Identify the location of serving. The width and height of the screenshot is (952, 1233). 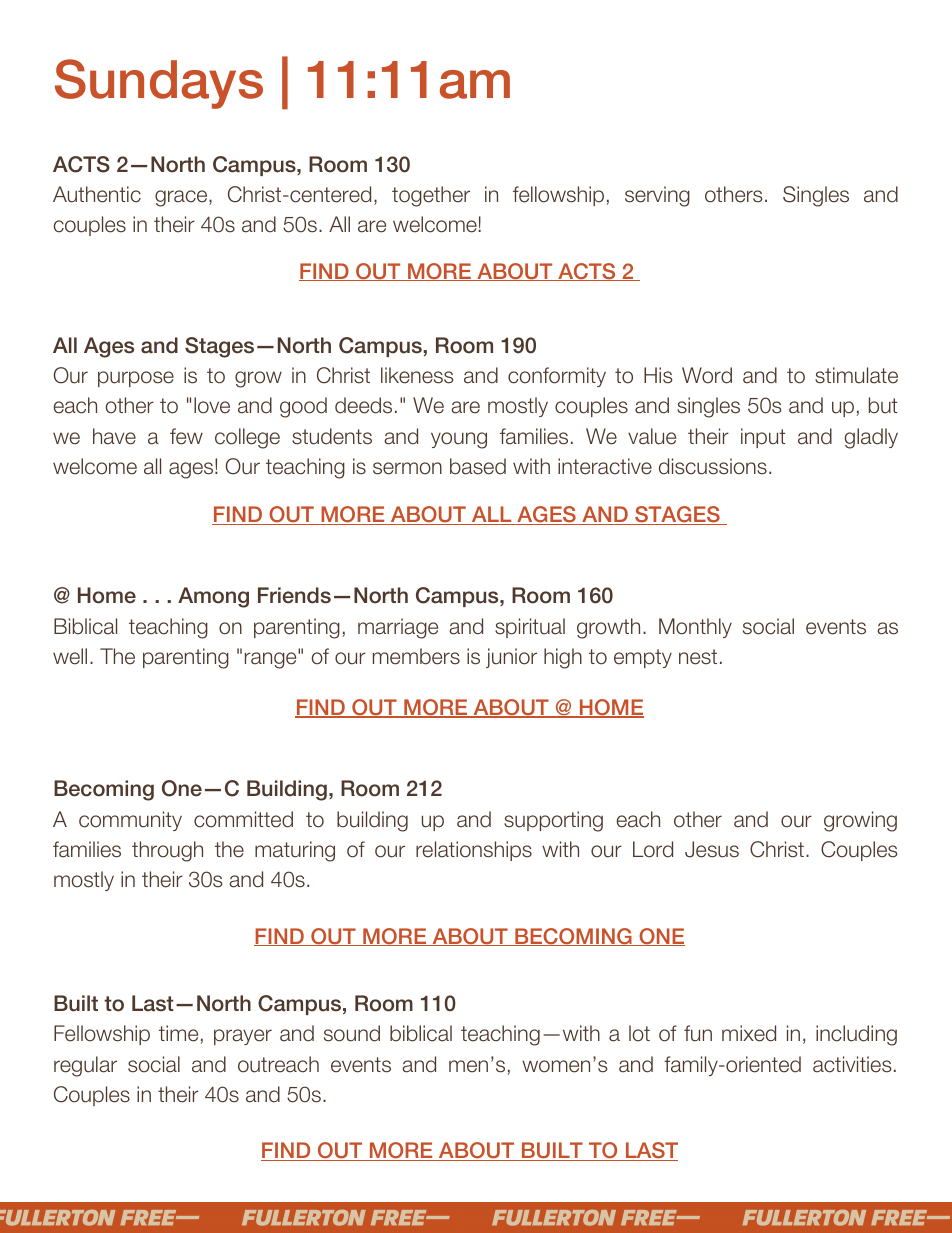
(657, 196).
